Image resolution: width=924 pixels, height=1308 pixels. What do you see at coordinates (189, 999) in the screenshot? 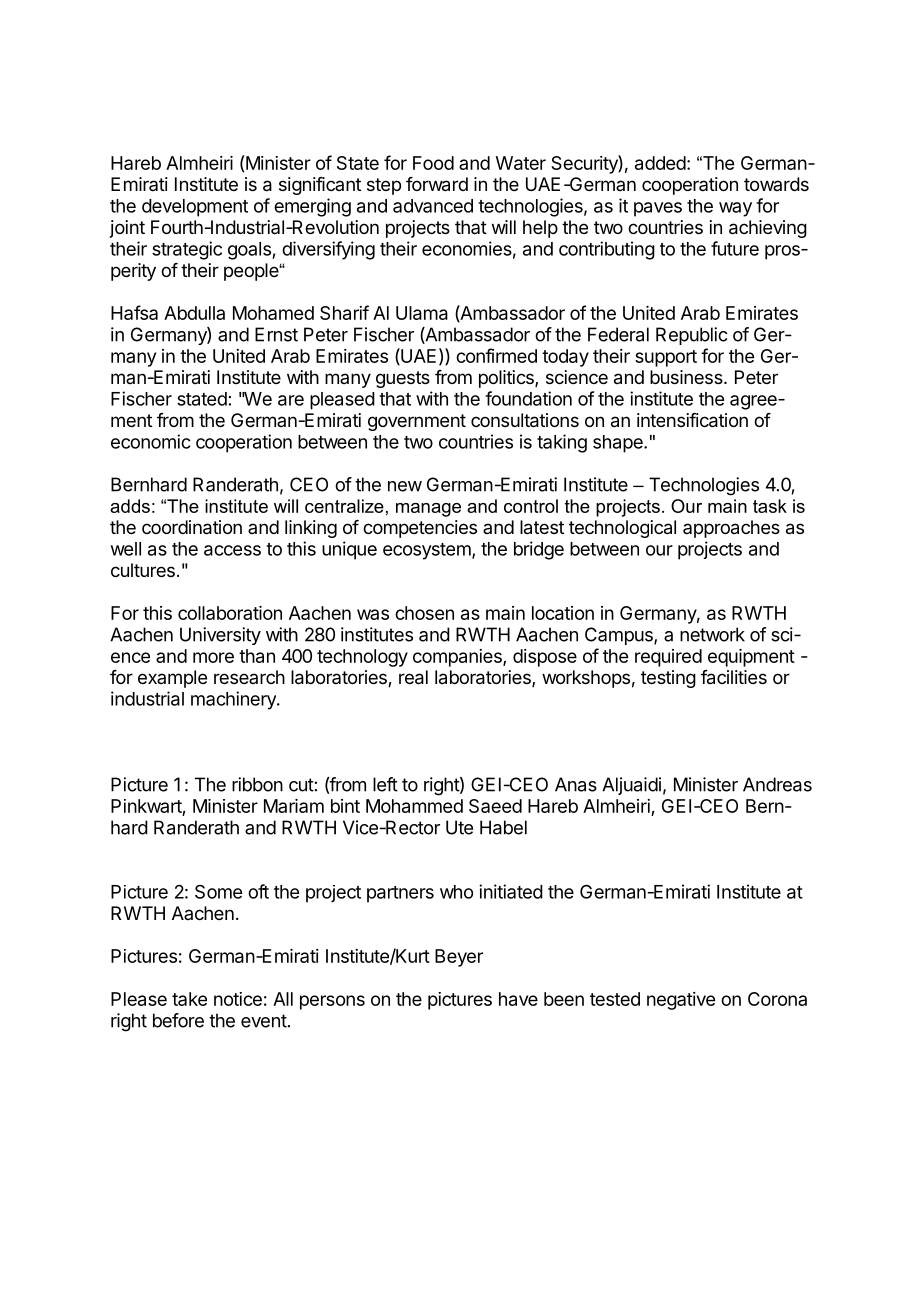
I see `take` at bounding box center [189, 999].
